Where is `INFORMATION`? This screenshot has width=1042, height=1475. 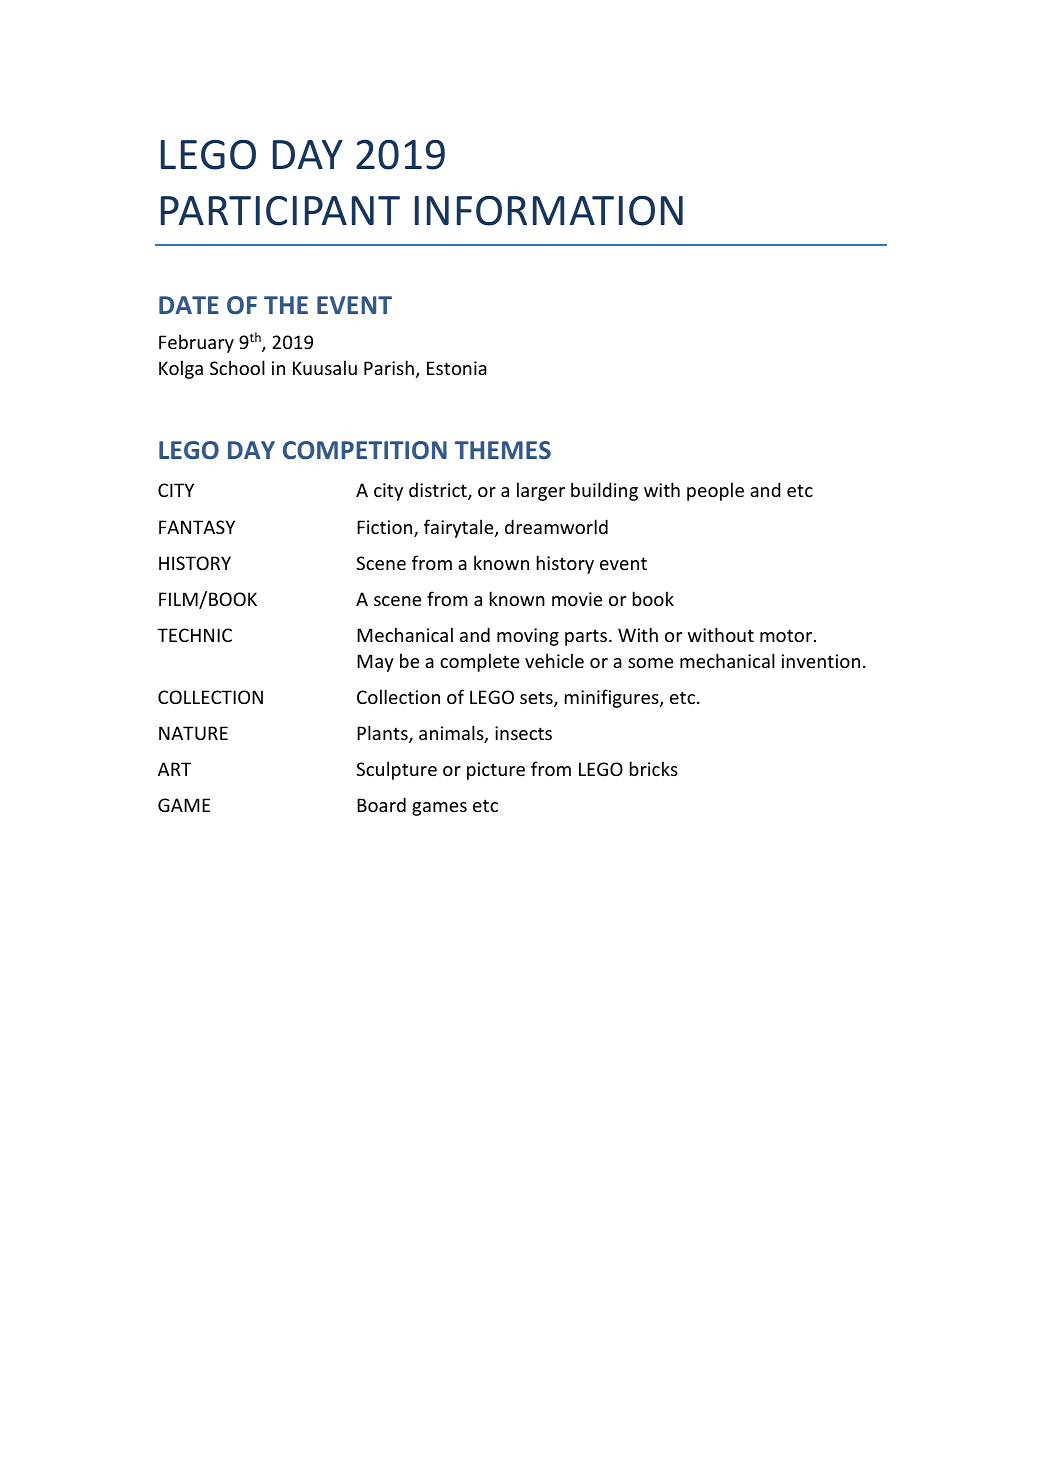 INFORMATION is located at coordinates (549, 211).
